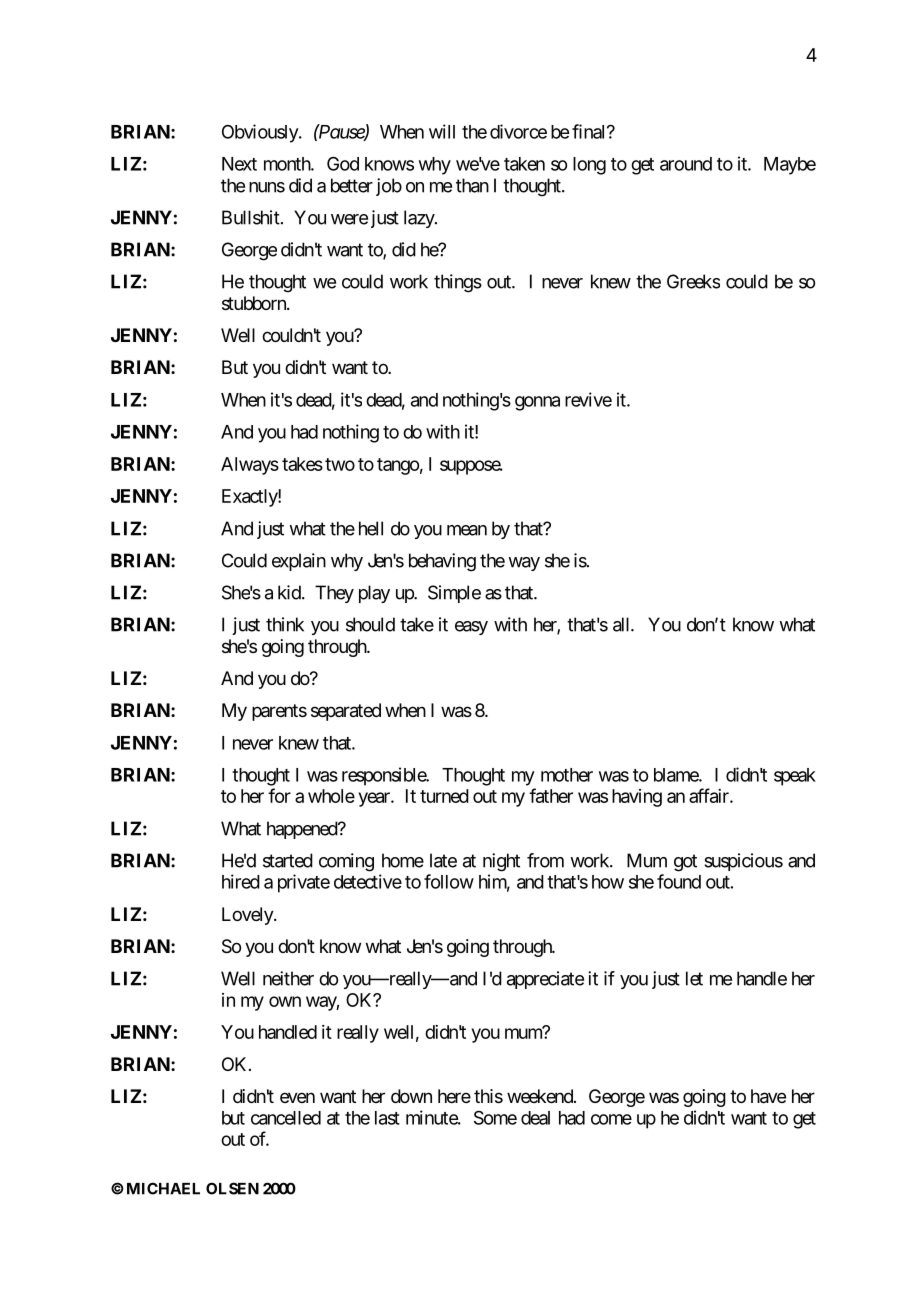  Describe the element at coordinates (686, 164) in the screenshot. I see `around` at that location.
